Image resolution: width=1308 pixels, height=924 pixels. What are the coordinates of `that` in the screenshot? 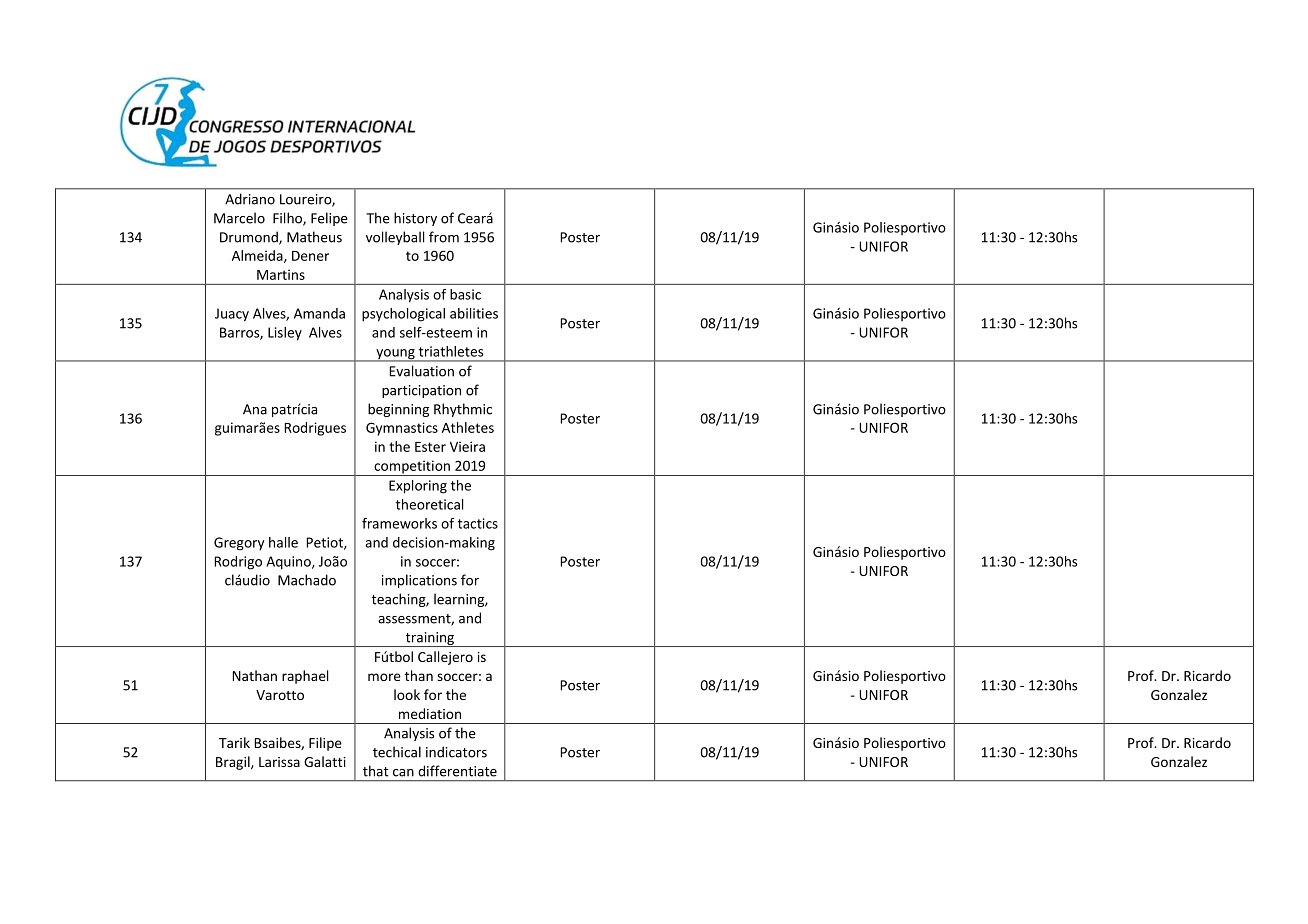 It's located at (376, 771).
